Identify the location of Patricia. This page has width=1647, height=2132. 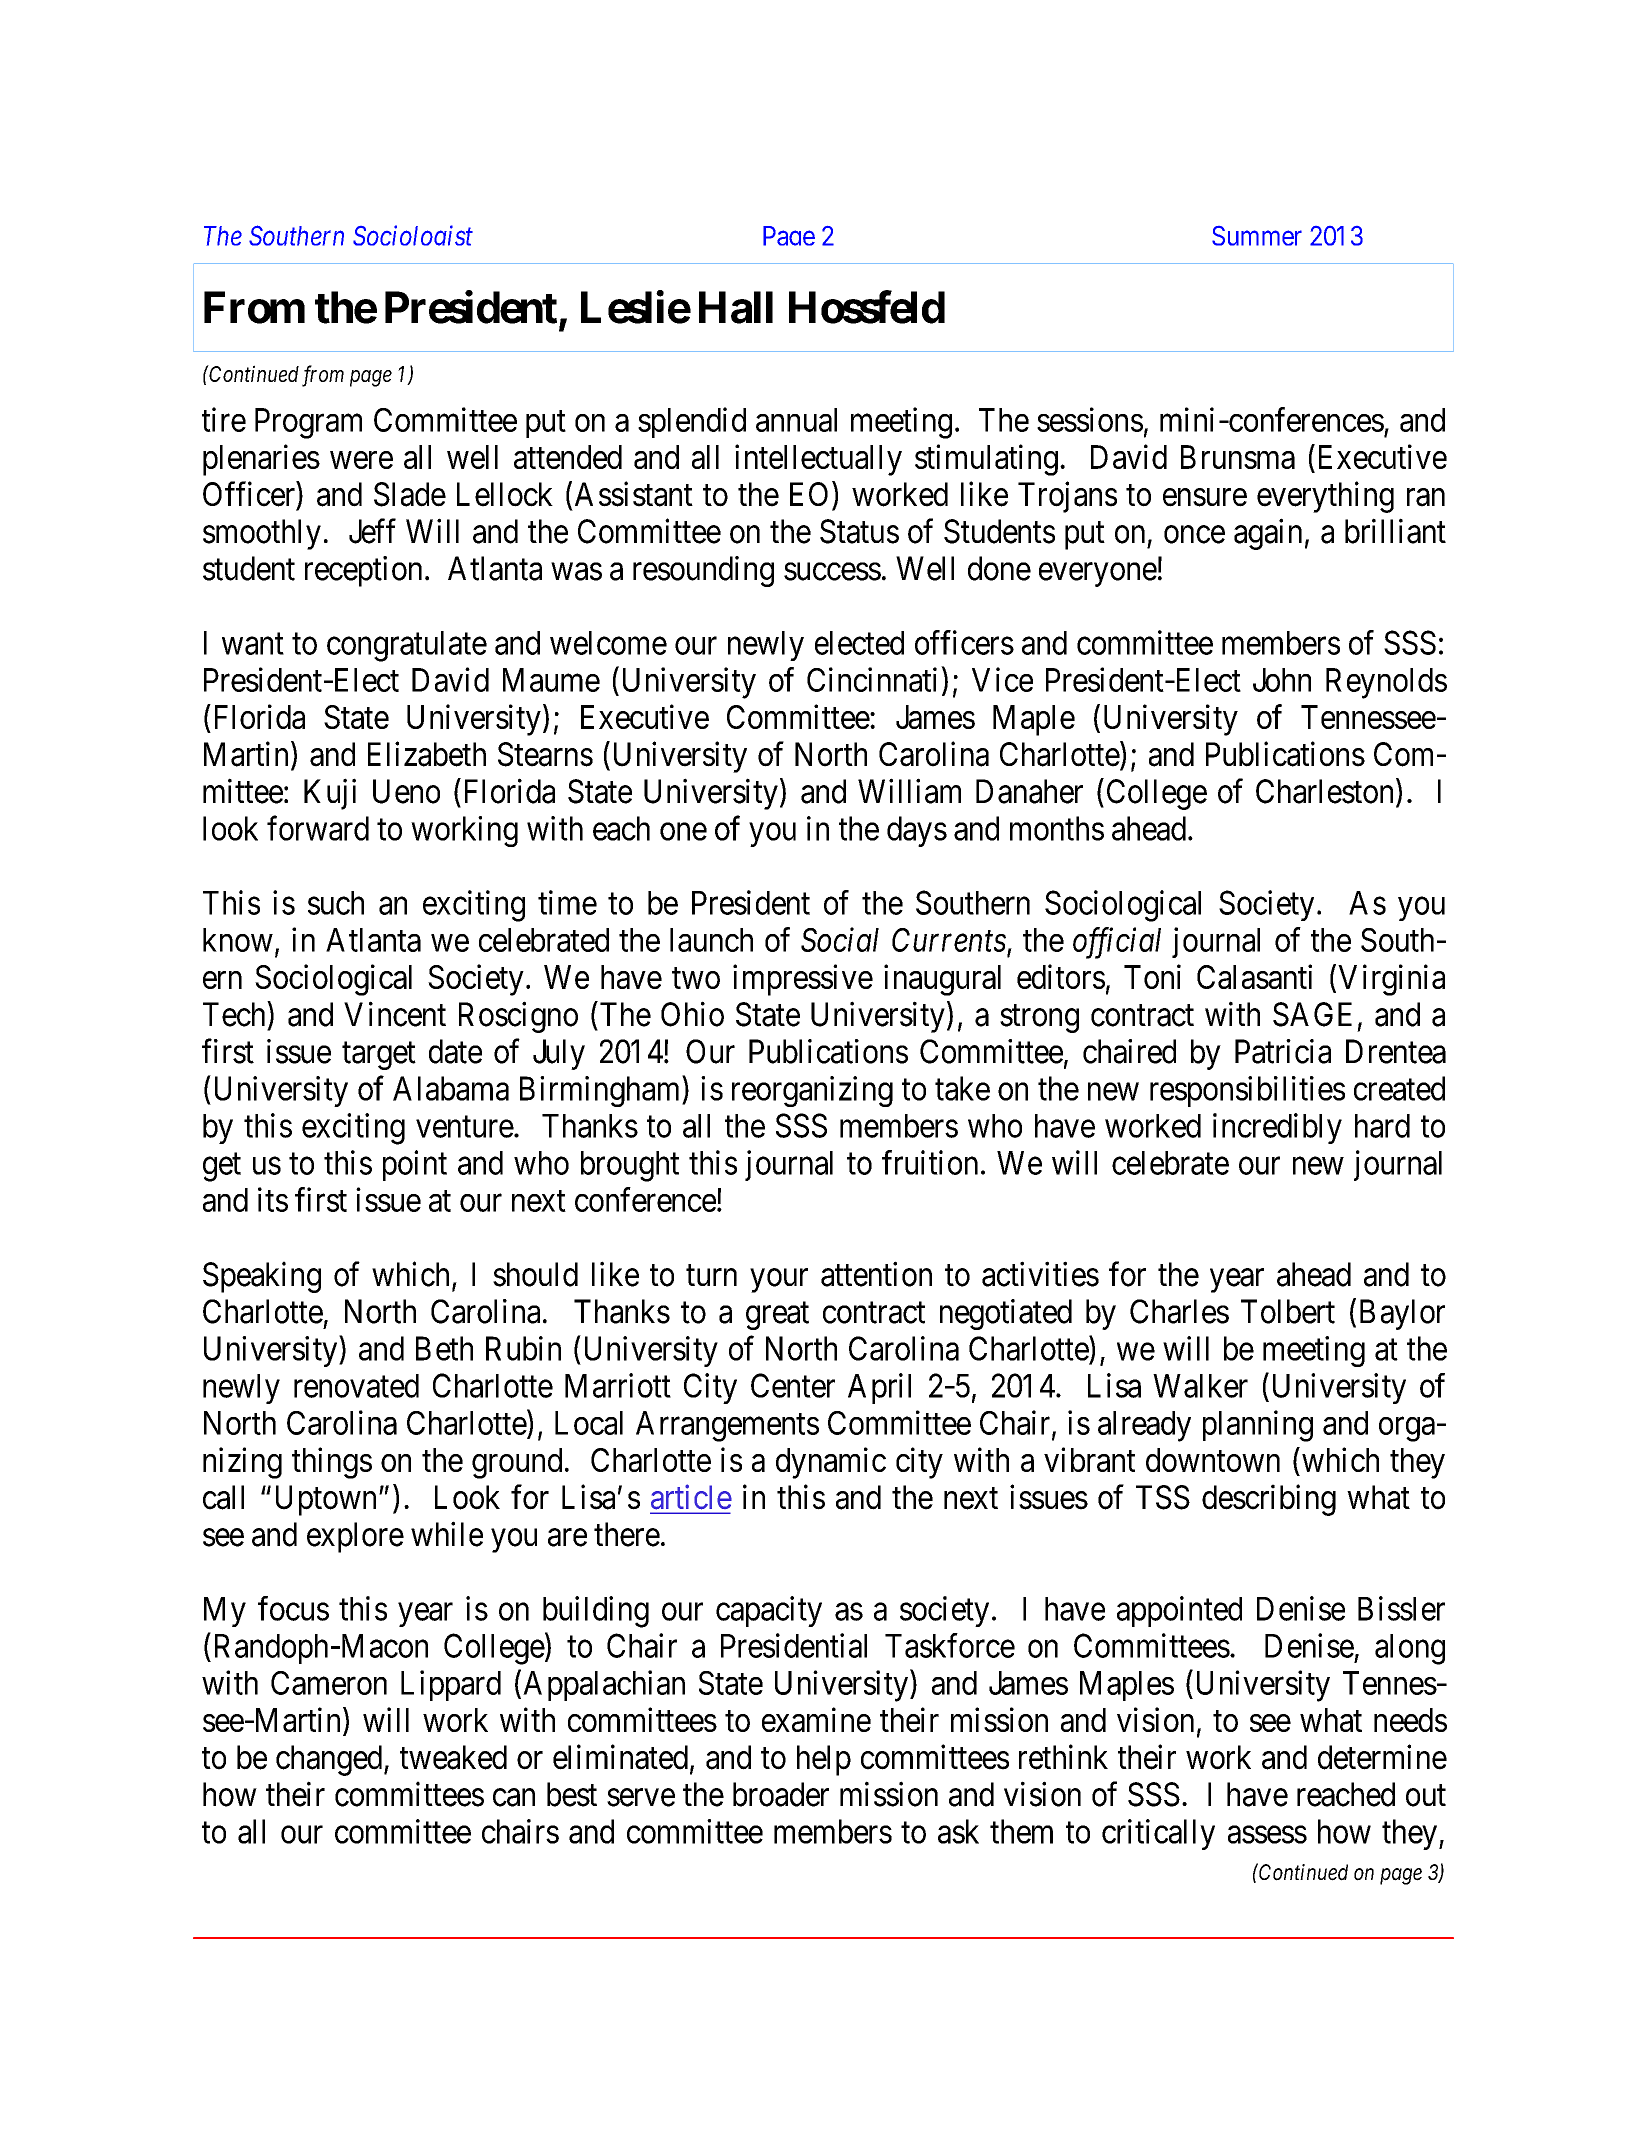
(1283, 1051).
